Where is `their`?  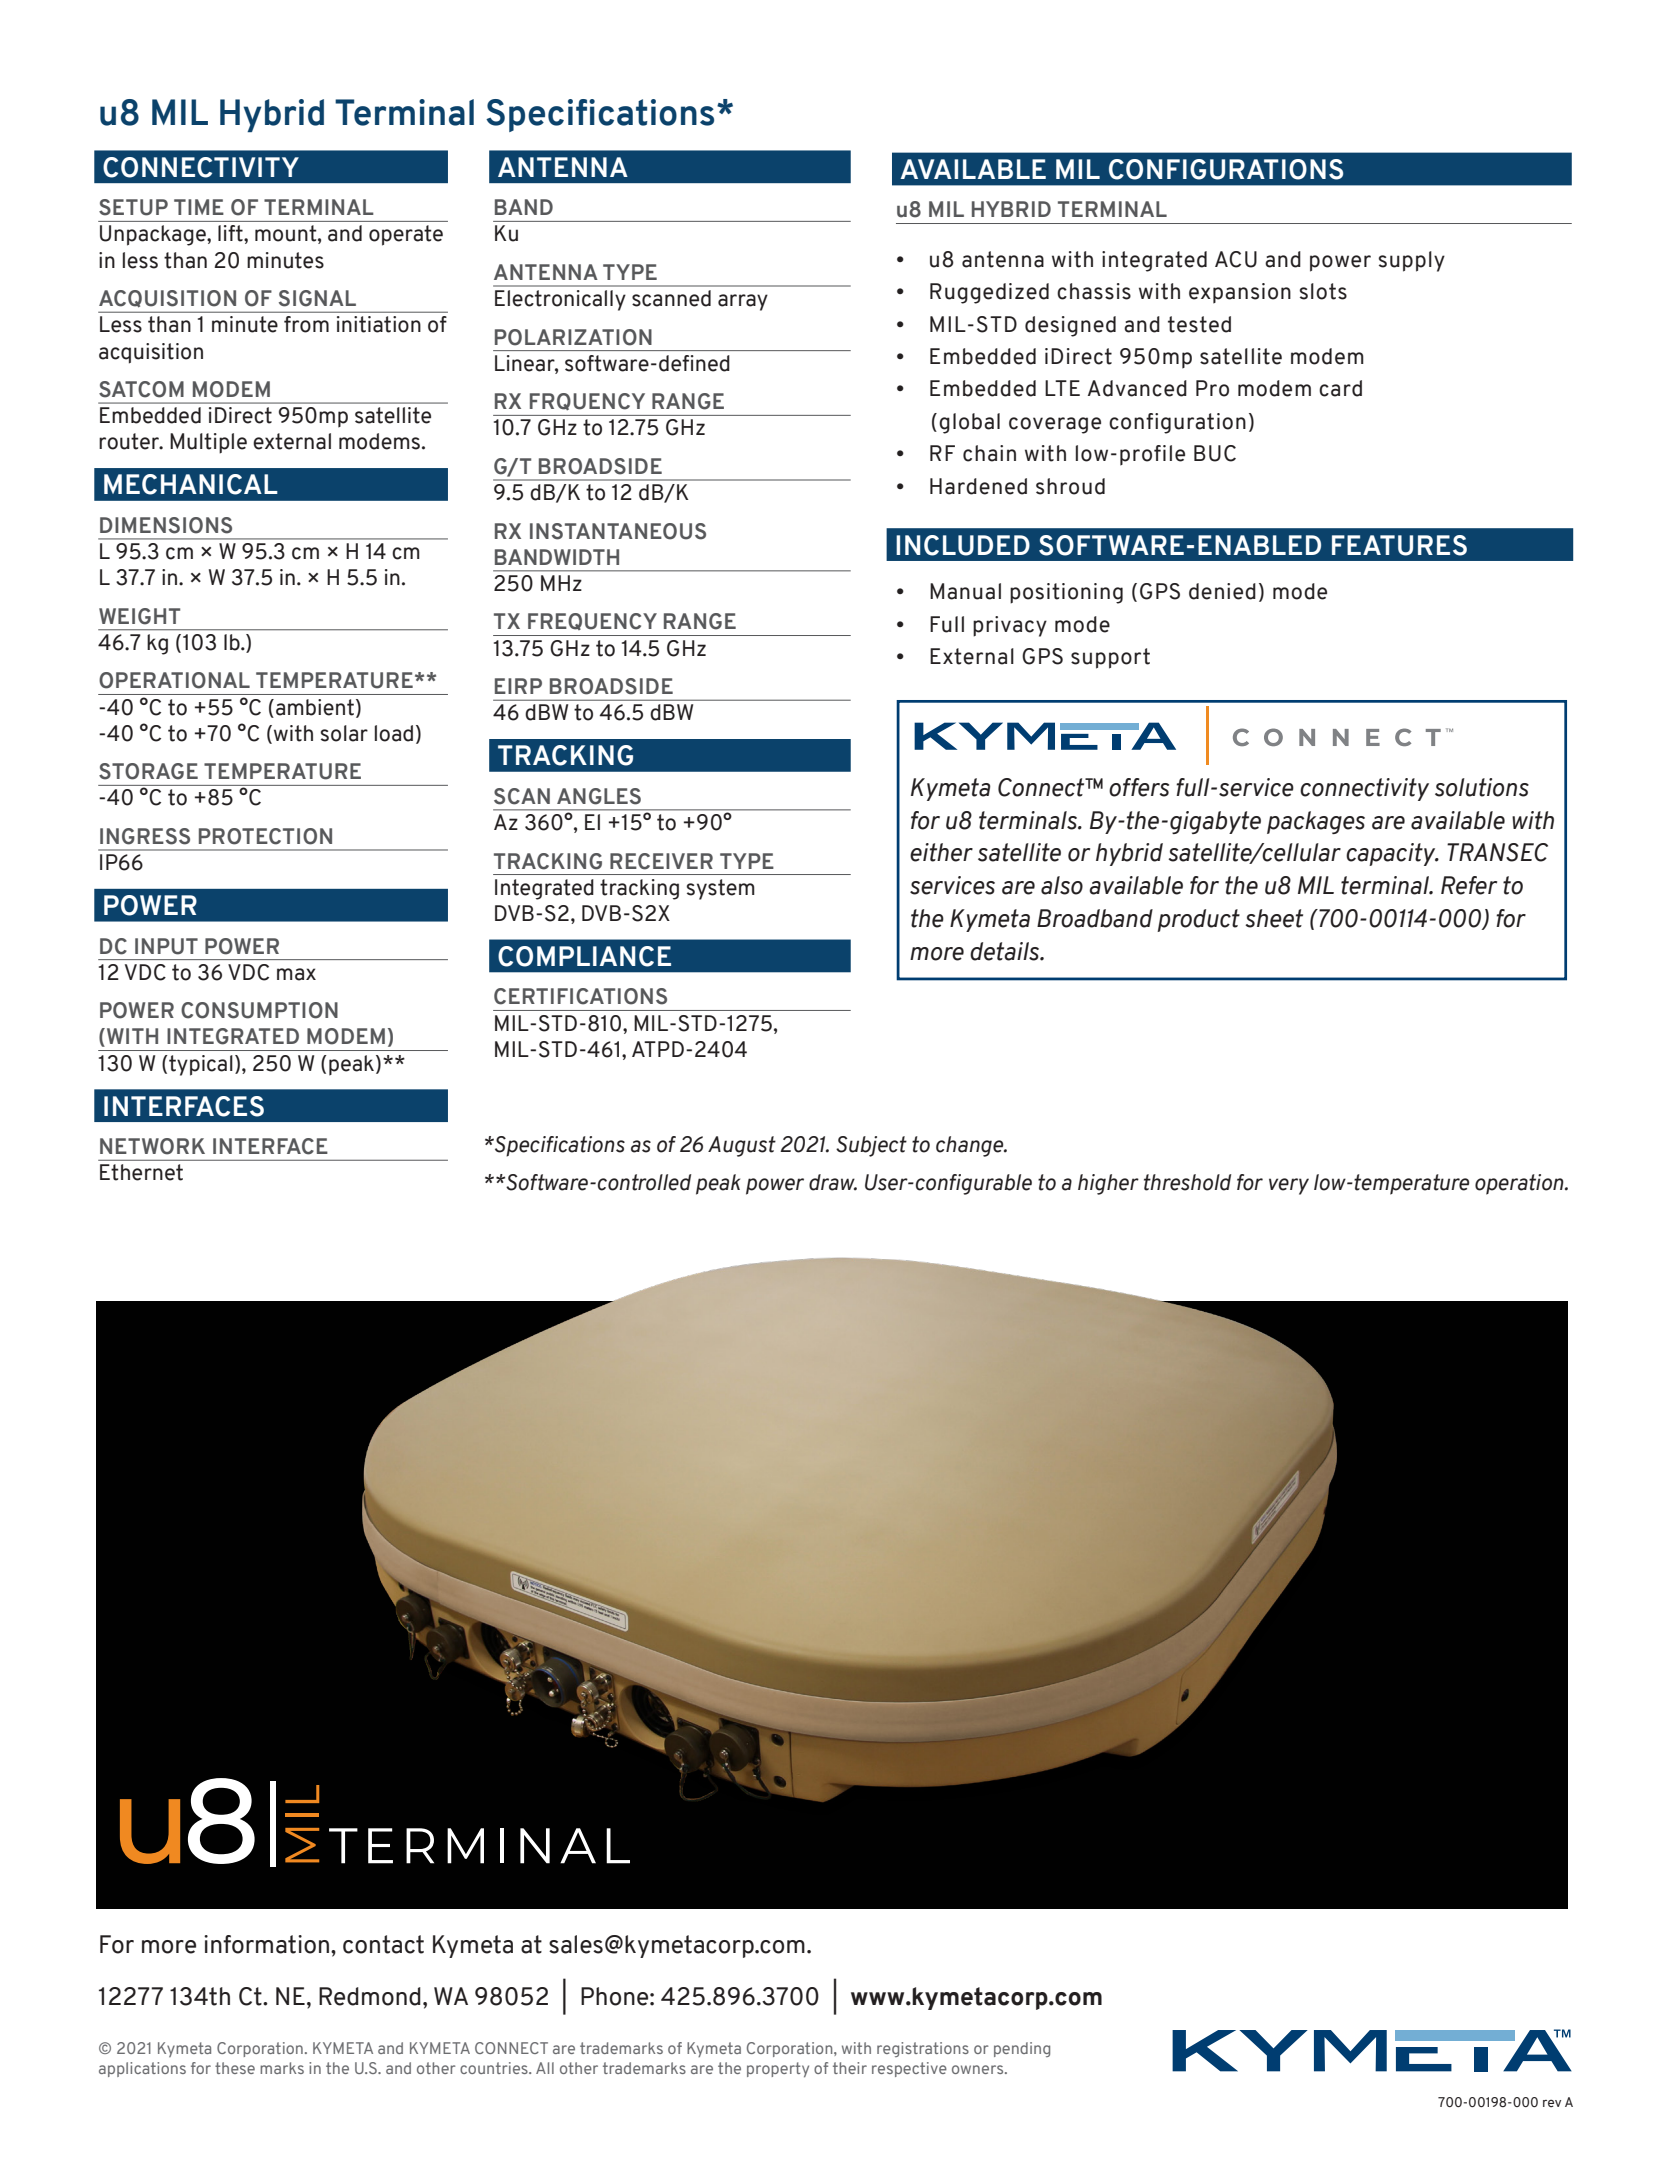
their is located at coordinates (850, 2068).
